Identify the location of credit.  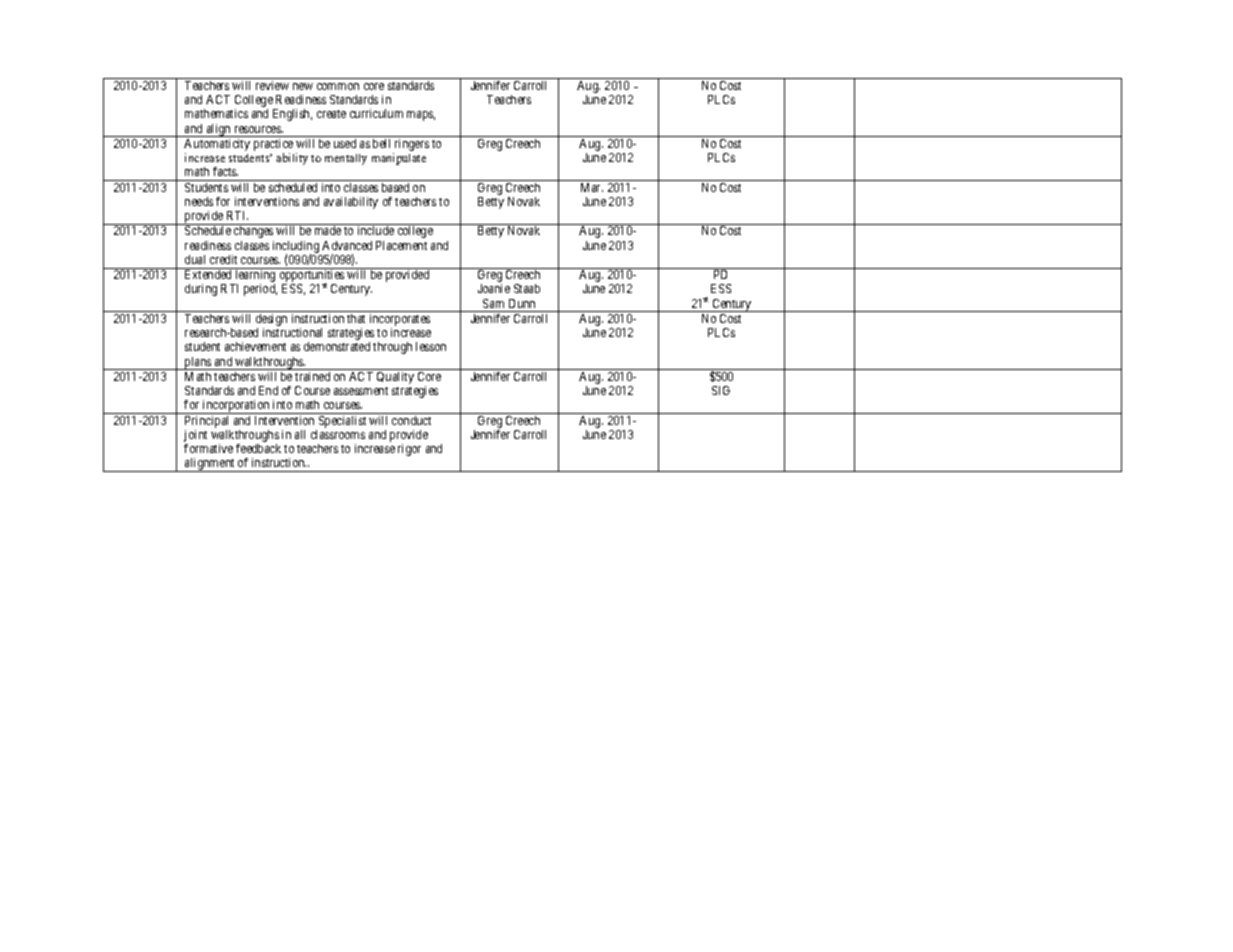
(223, 259).
